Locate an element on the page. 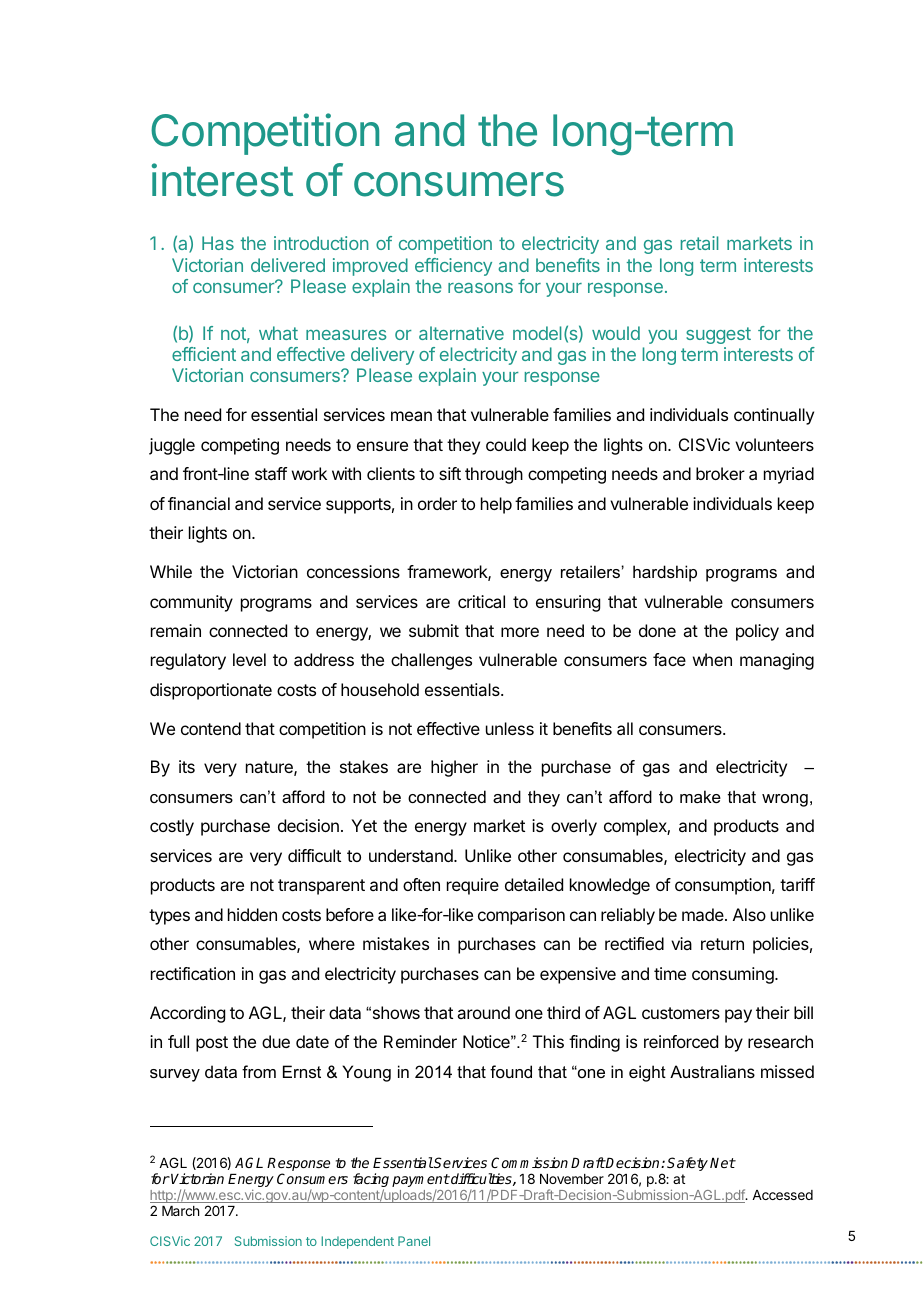 The height and width of the page is (1308, 924). contend is located at coordinates (211, 728).
